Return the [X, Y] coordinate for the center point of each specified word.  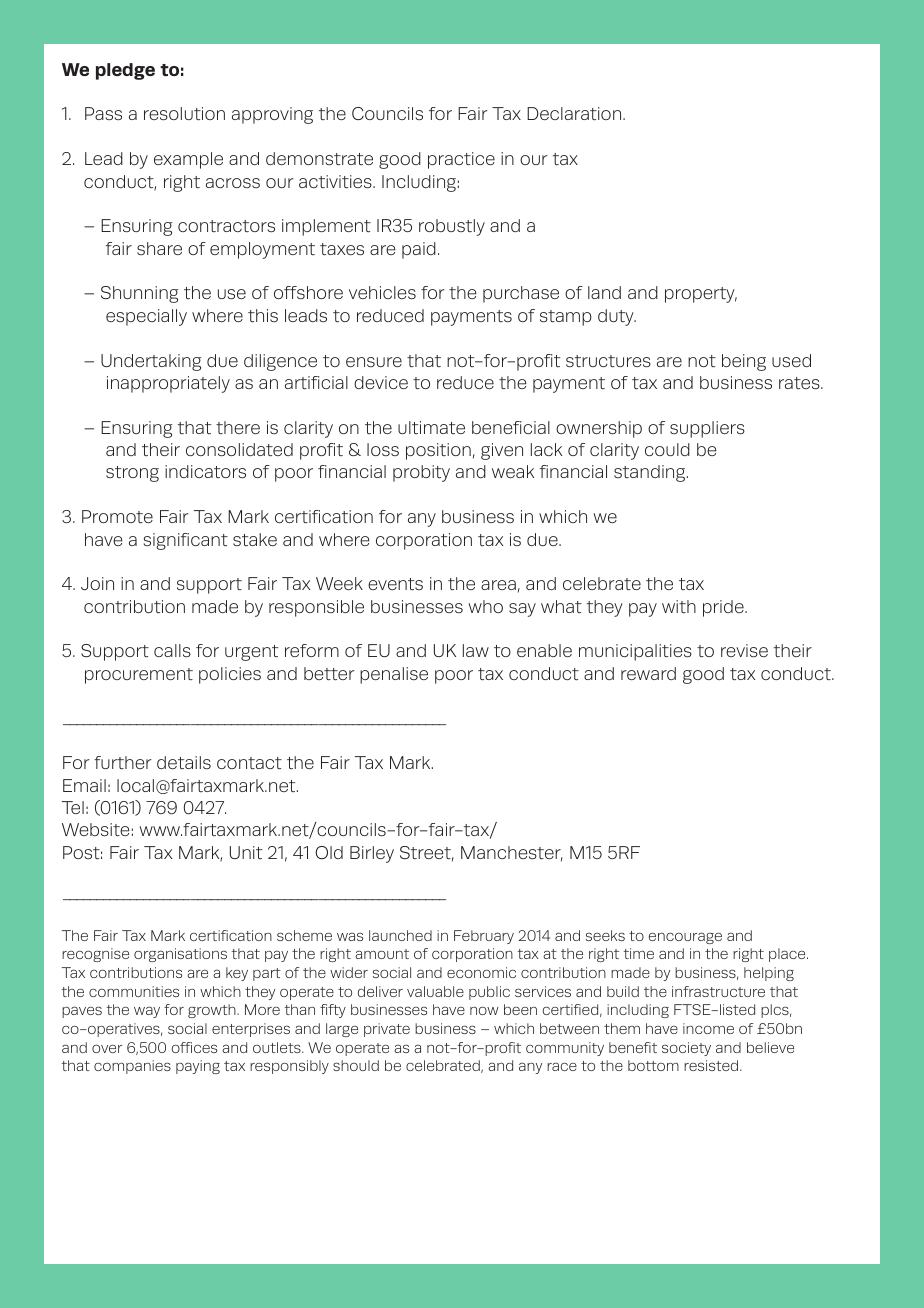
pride [724, 608]
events [395, 584]
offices [194, 1047]
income [708, 1028]
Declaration [575, 113]
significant [186, 541]
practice [461, 160]
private [387, 1030]
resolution [184, 113]
